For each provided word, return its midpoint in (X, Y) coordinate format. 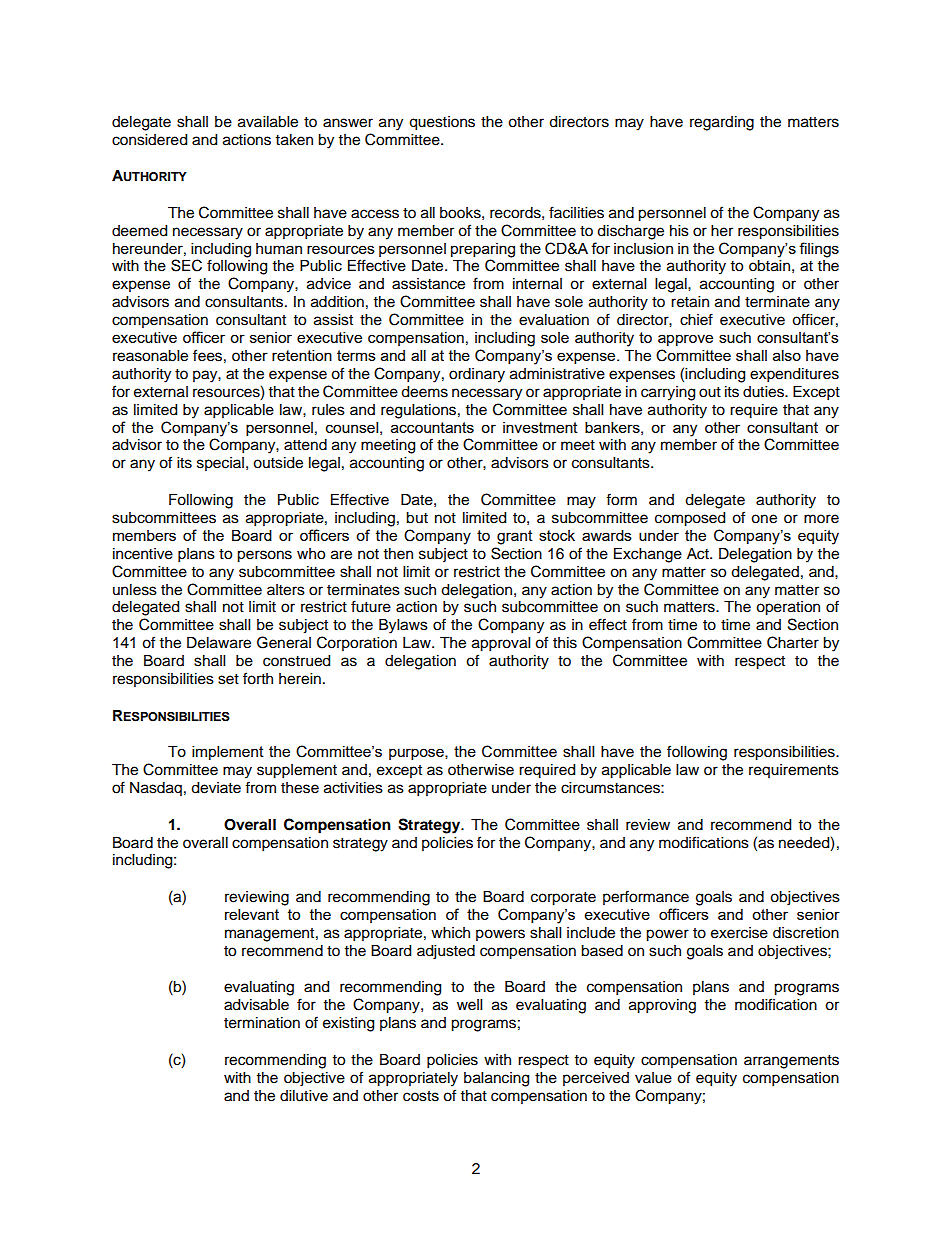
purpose (417, 754)
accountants (432, 427)
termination (262, 1023)
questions (442, 123)
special (220, 464)
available (268, 122)
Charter (793, 642)
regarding (722, 123)
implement (228, 753)
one (764, 519)
